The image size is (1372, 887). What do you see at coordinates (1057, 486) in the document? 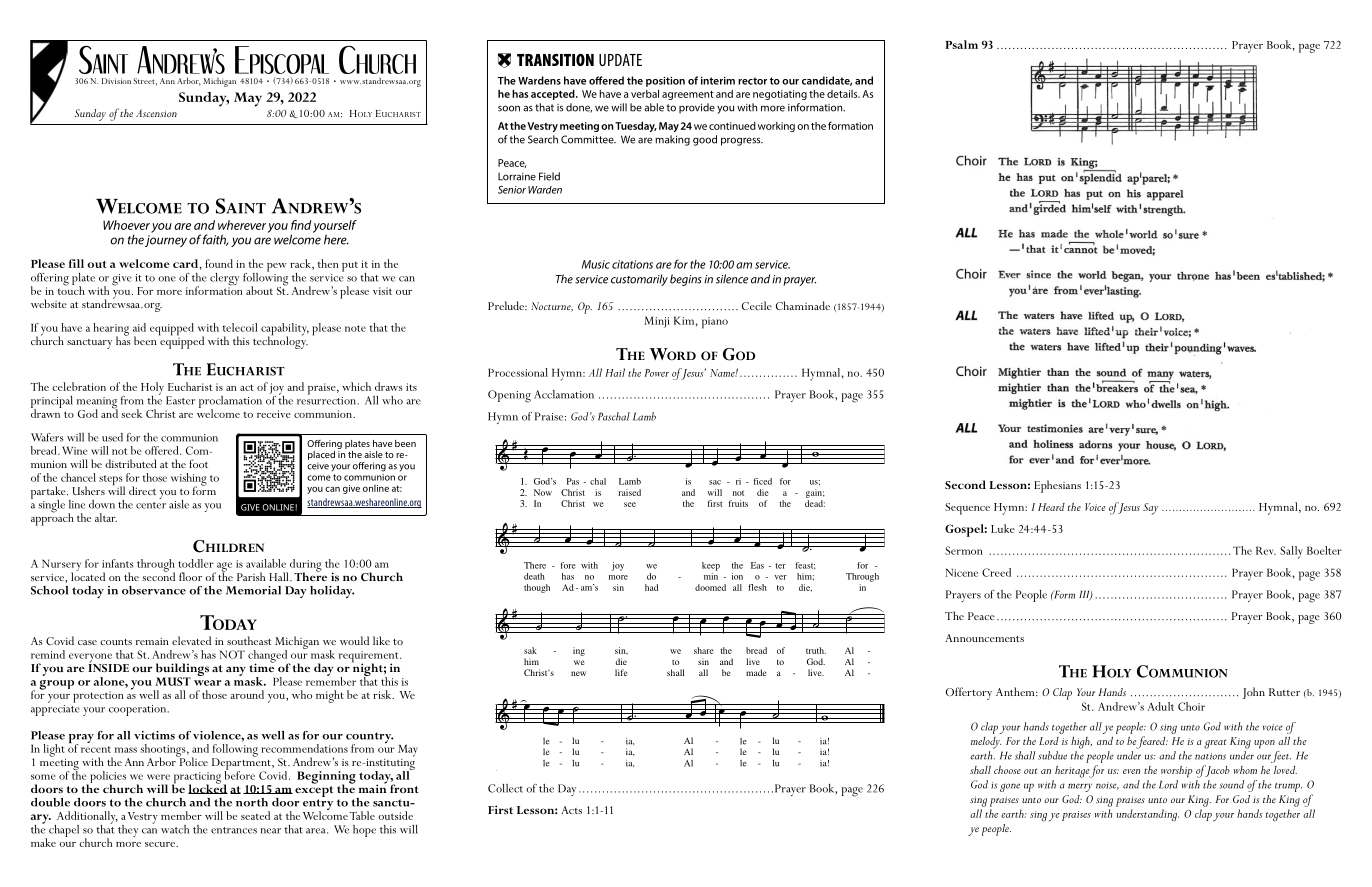
I see `Ephesians` at bounding box center [1057, 486].
